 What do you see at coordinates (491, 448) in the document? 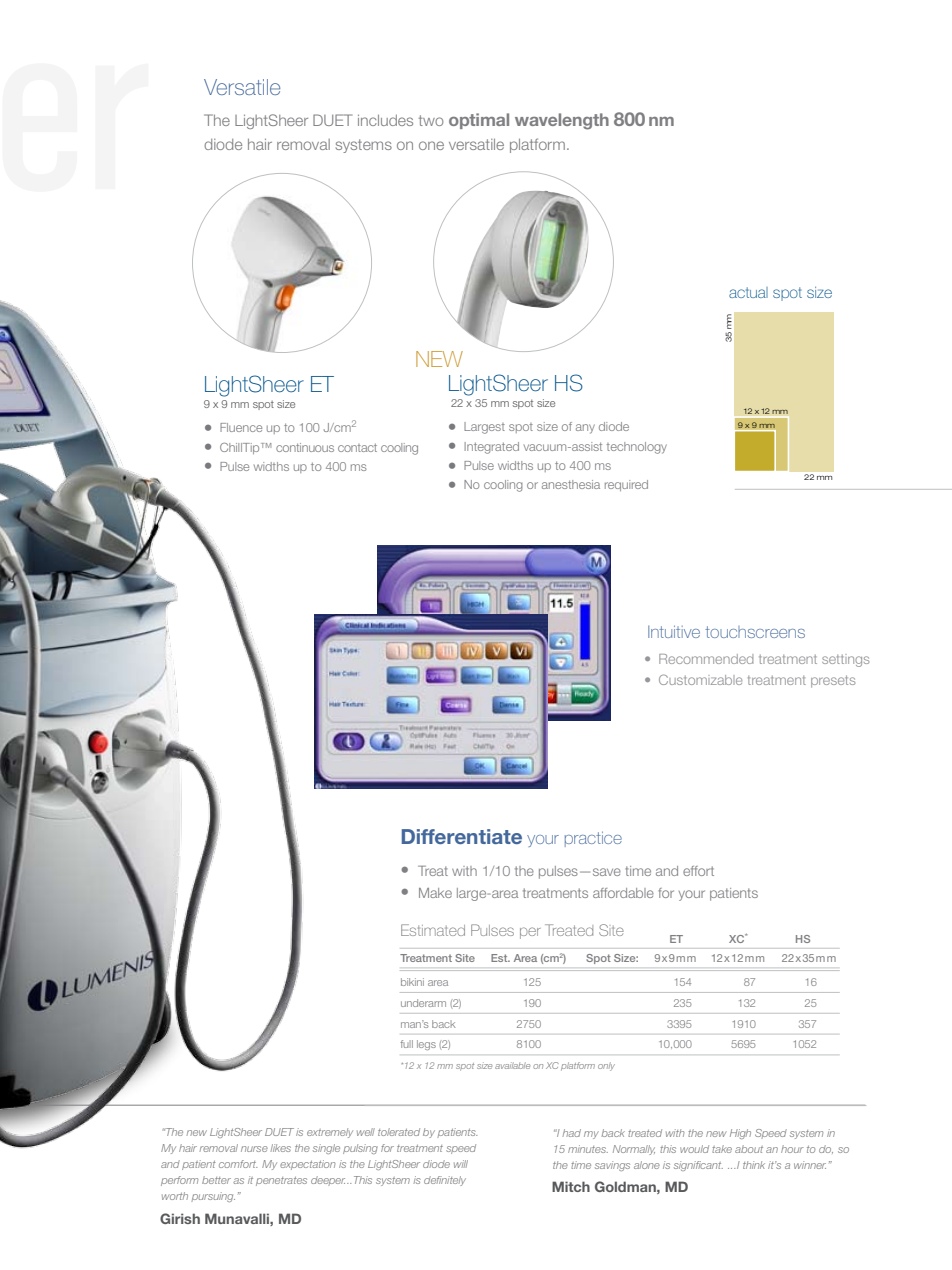
I see `Integrated` at bounding box center [491, 448].
